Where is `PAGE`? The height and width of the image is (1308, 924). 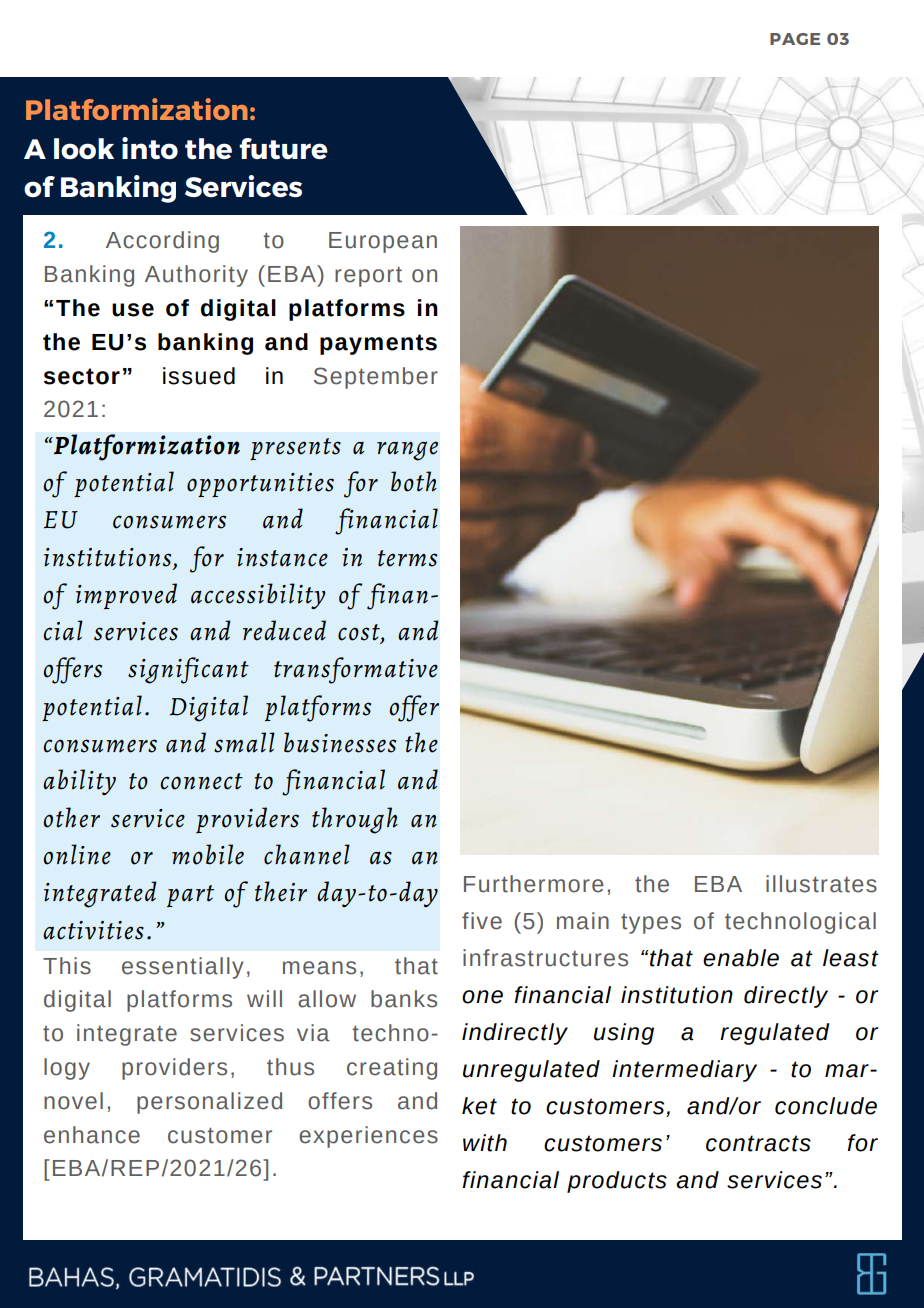 PAGE is located at coordinates (795, 39).
